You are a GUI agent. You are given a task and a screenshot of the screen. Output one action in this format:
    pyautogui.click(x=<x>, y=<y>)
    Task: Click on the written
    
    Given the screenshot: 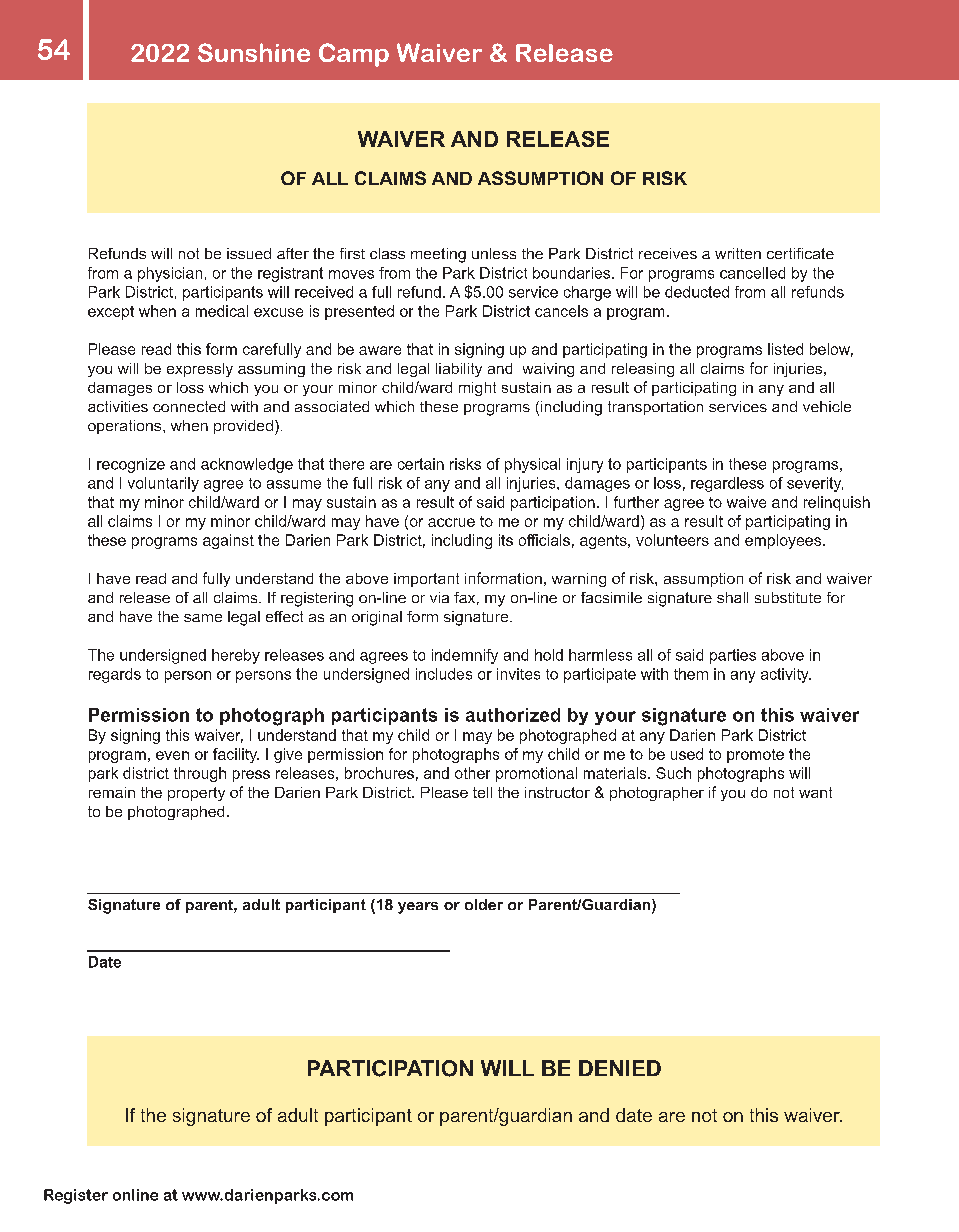 What is the action you would take?
    pyautogui.click(x=738, y=253)
